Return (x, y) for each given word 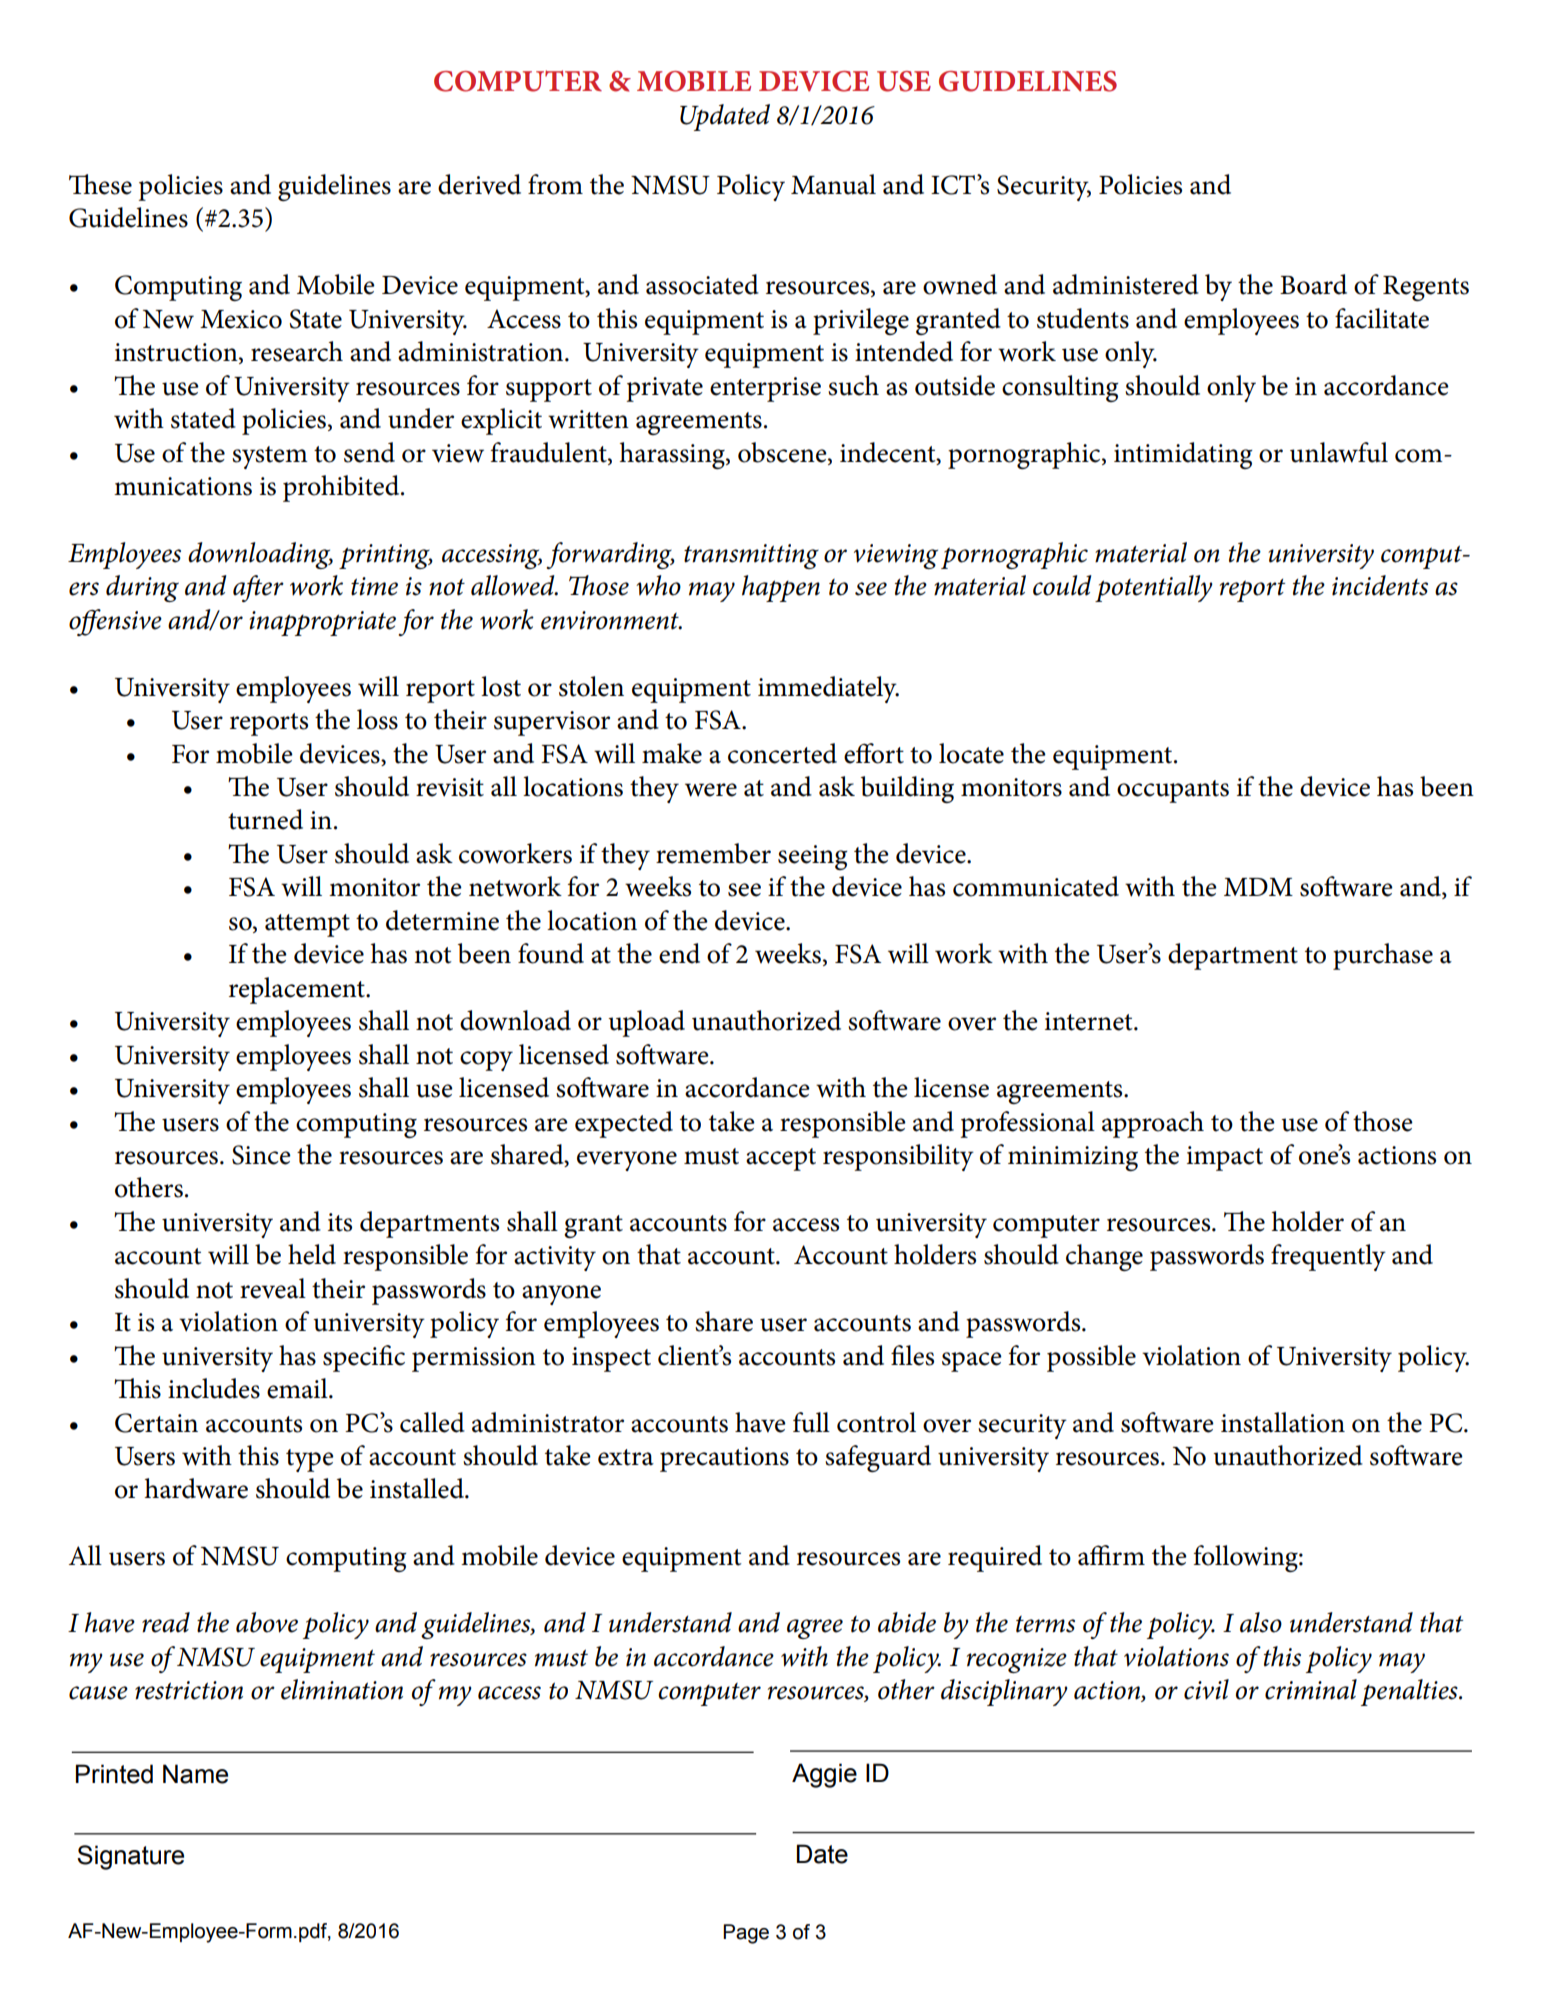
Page (746, 1934)
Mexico (241, 319)
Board (1313, 284)
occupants (1173, 791)
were (711, 790)
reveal (273, 1288)
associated (702, 284)
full (811, 1422)
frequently (1328, 1257)
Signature (130, 1857)
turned (265, 819)
